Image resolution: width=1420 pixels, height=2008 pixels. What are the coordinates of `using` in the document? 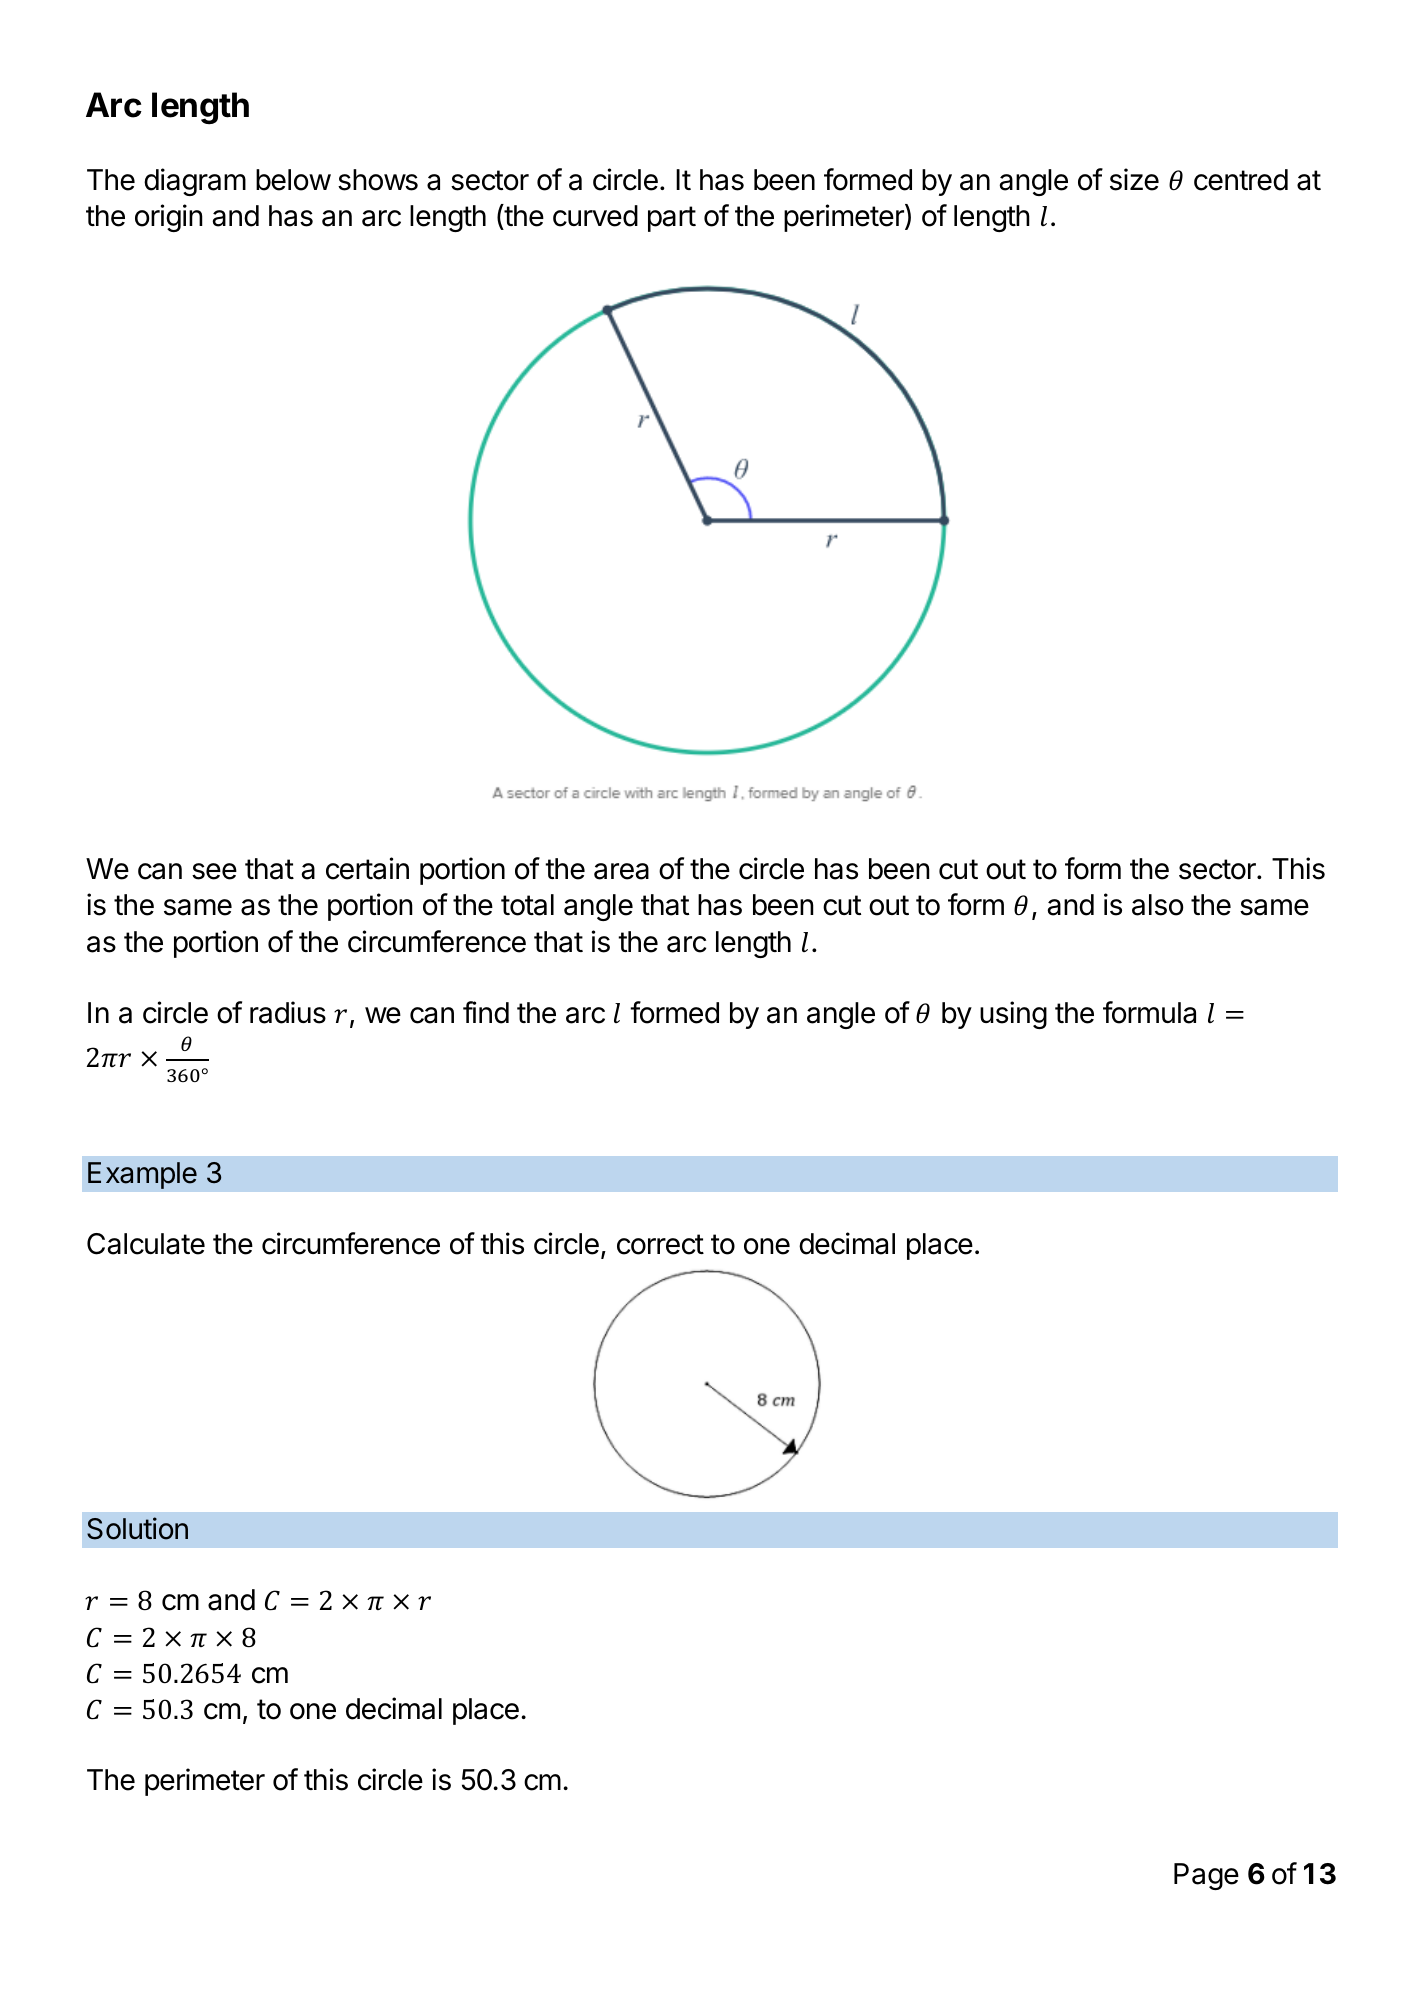 It's located at (1013, 1015).
